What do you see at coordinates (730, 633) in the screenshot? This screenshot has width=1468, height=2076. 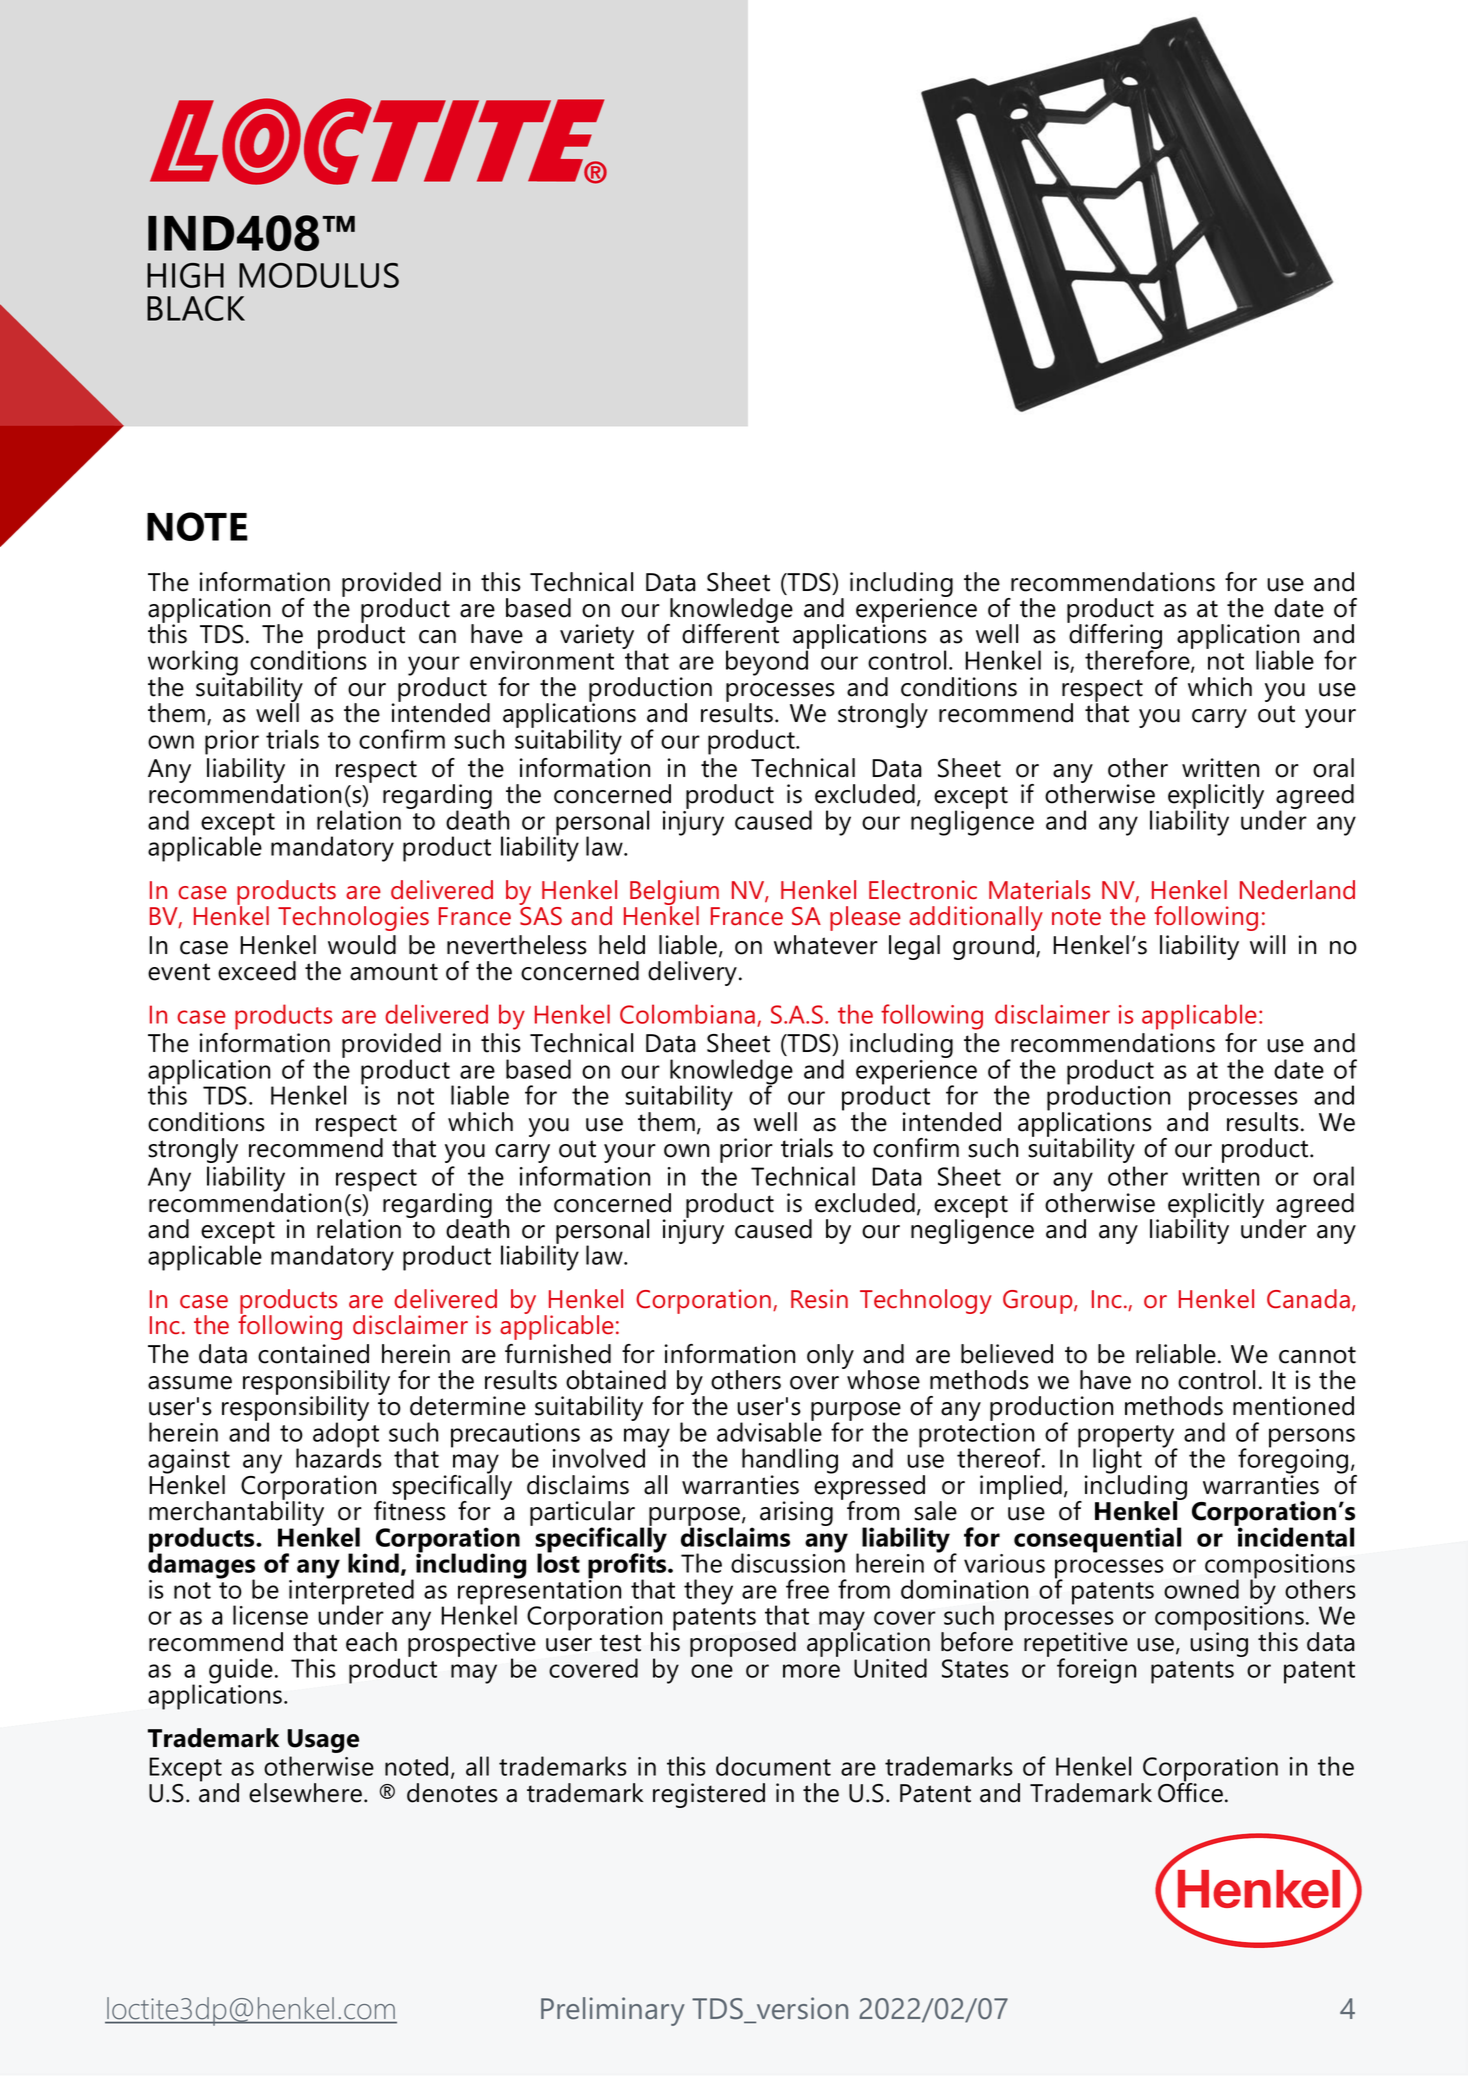 I see `different` at bounding box center [730, 633].
